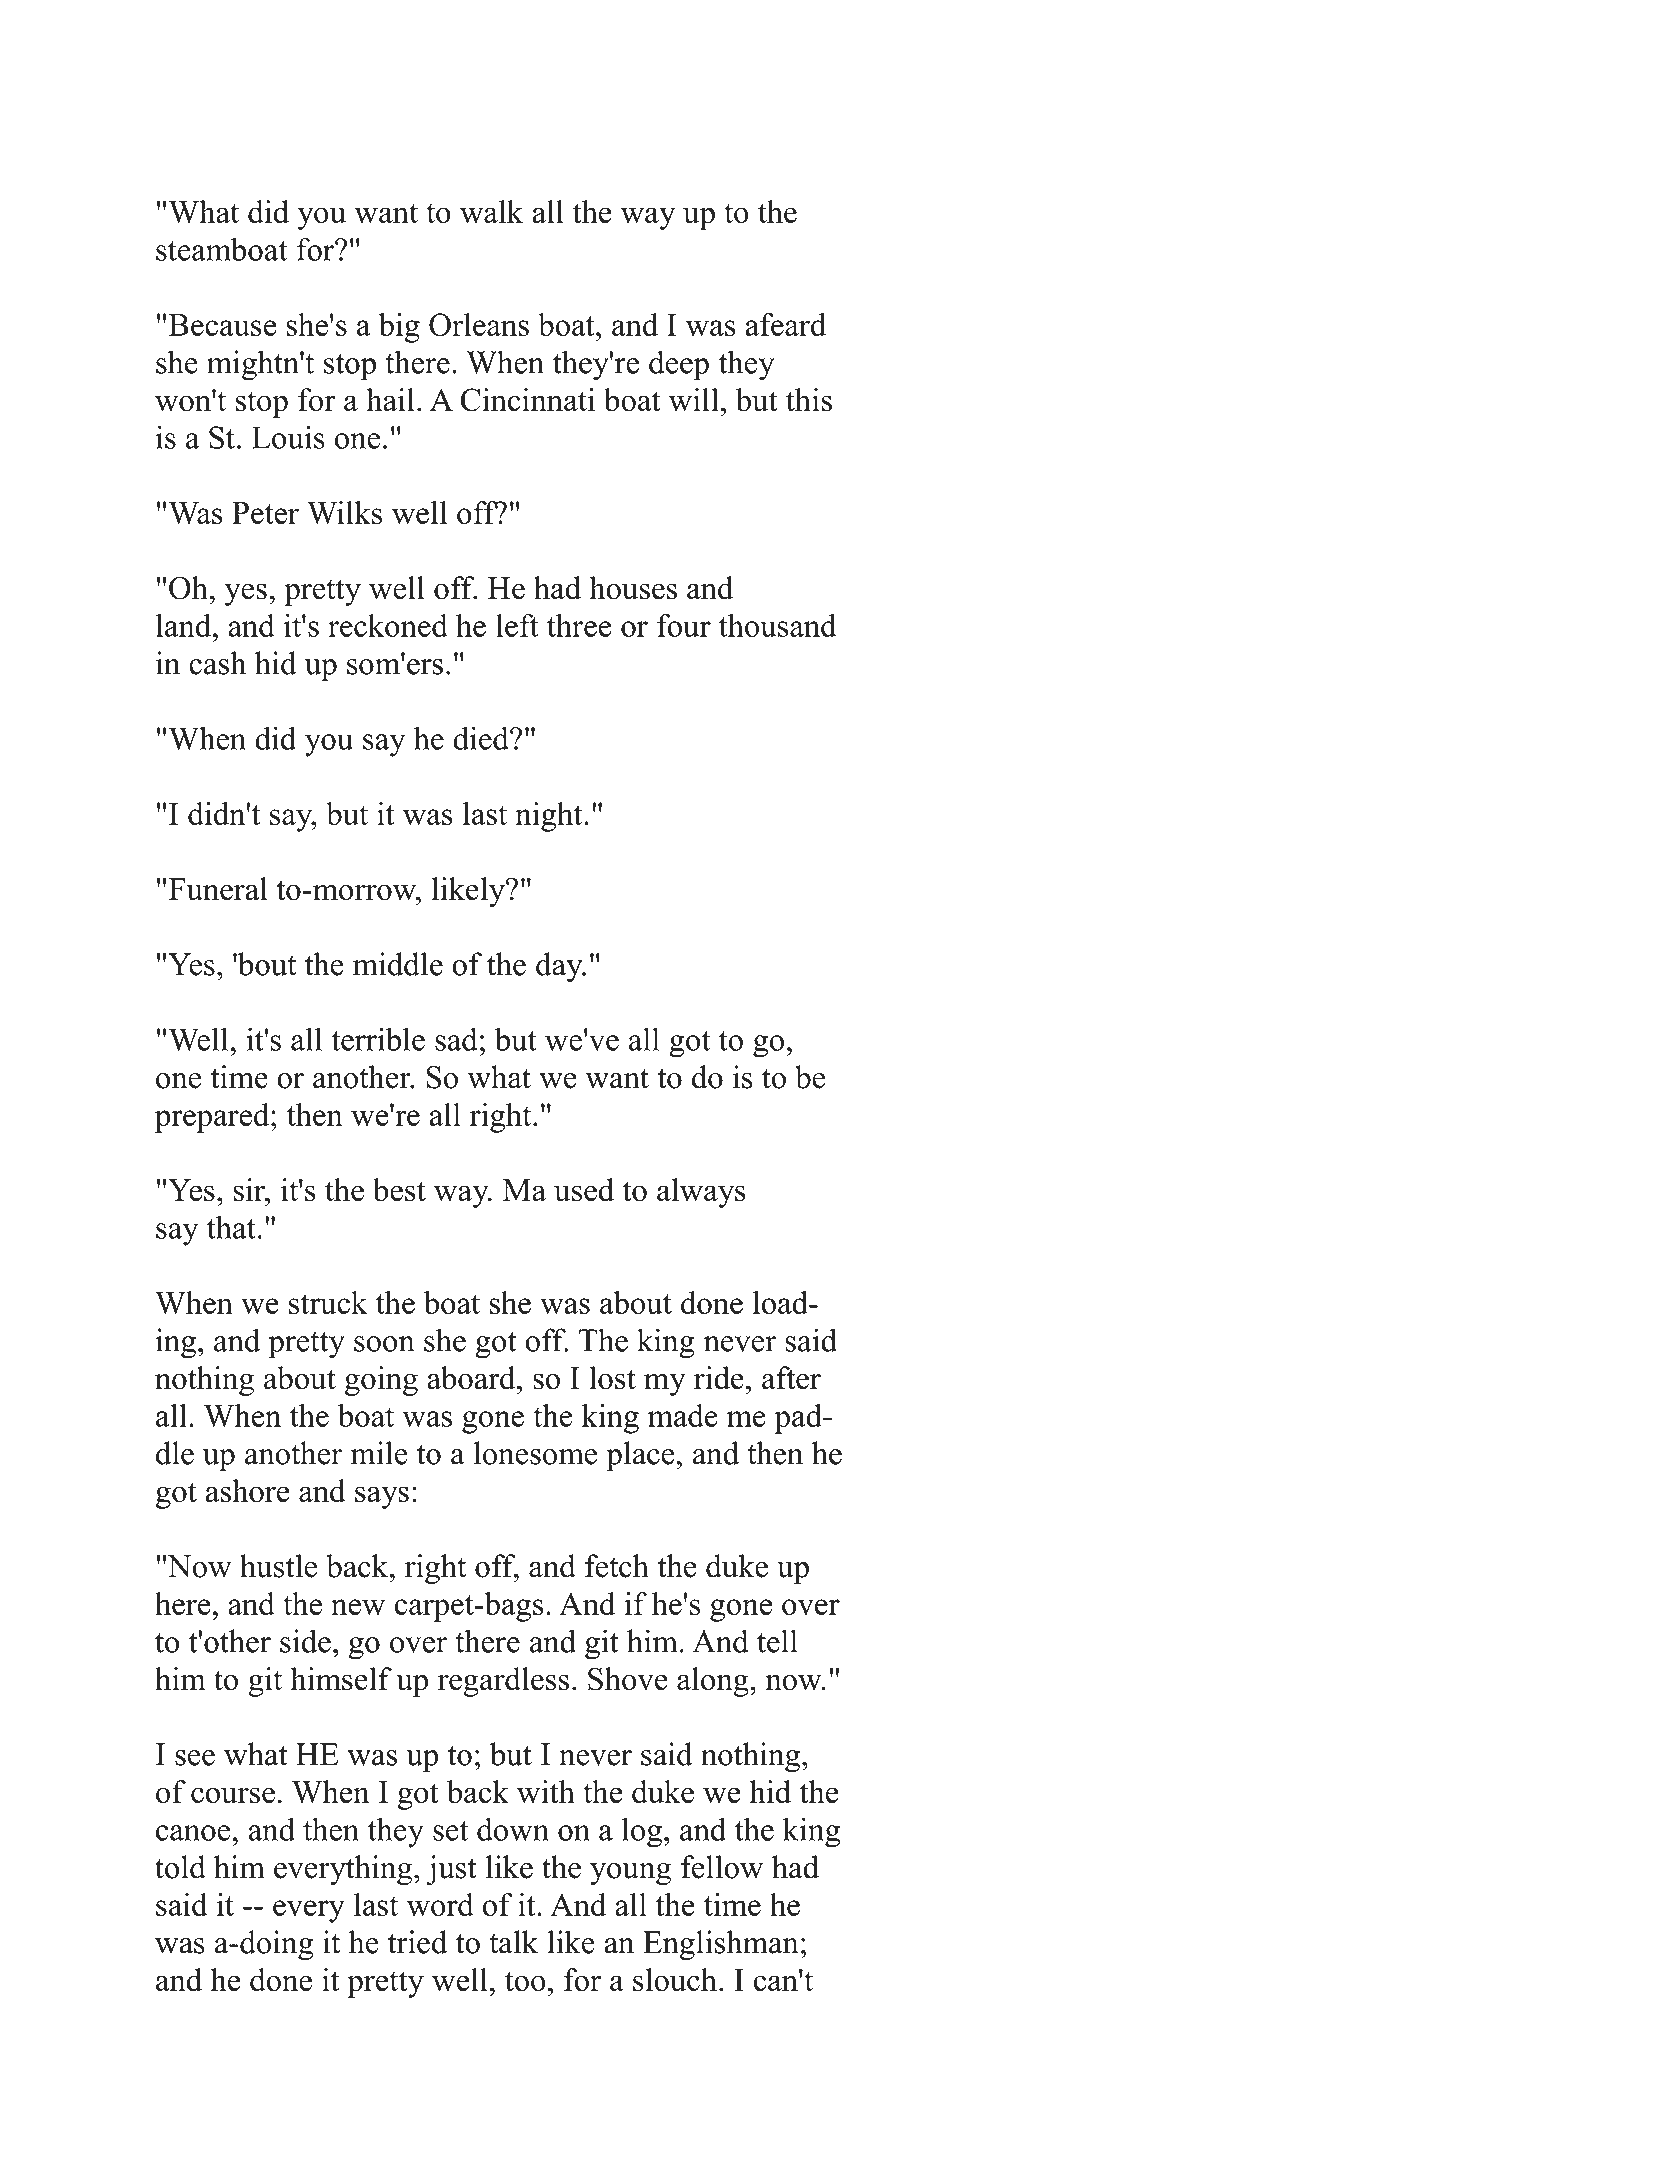  Describe the element at coordinates (701, 1193) in the document. I see `always` at that location.
